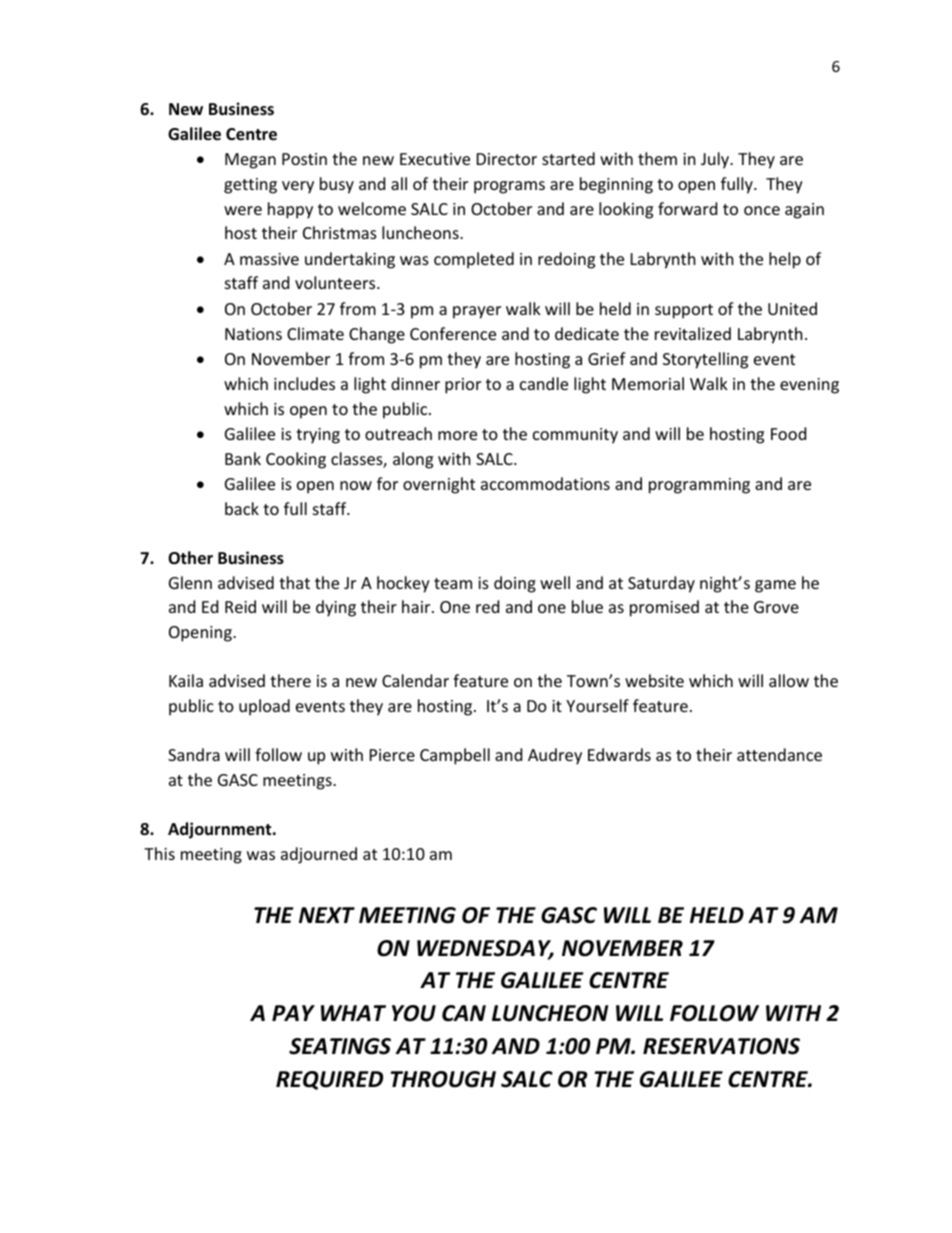 The image size is (952, 1233). I want to click on team, so click(453, 583).
